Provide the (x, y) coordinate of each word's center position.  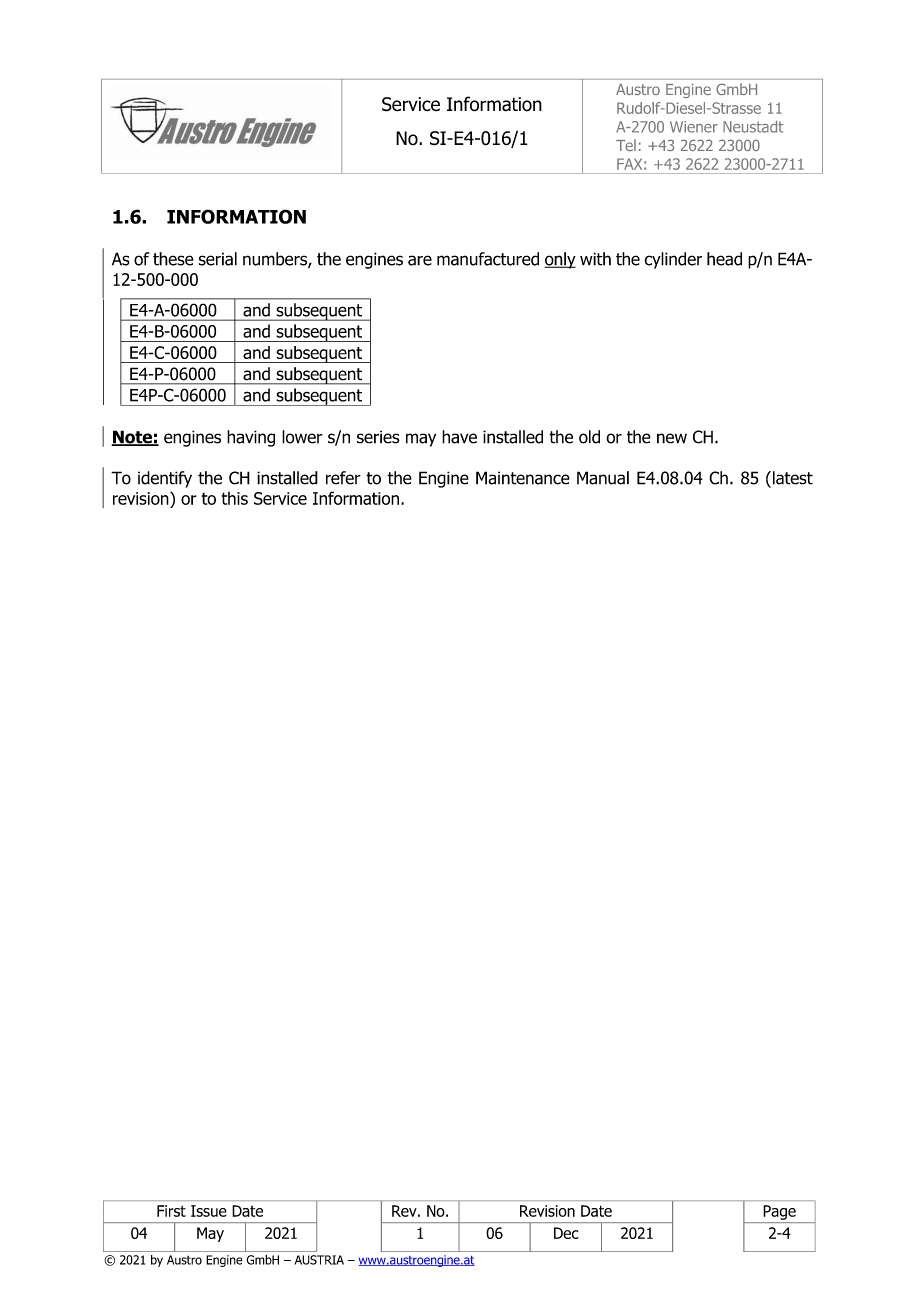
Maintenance (523, 478)
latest (791, 478)
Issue (209, 1211)
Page (780, 1212)
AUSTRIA (319, 1260)
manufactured (488, 259)
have (459, 437)
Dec (566, 1233)
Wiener (694, 127)
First (171, 1211)
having (251, 438)
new (672, 438)
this (235, 498)
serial (217, 259)
